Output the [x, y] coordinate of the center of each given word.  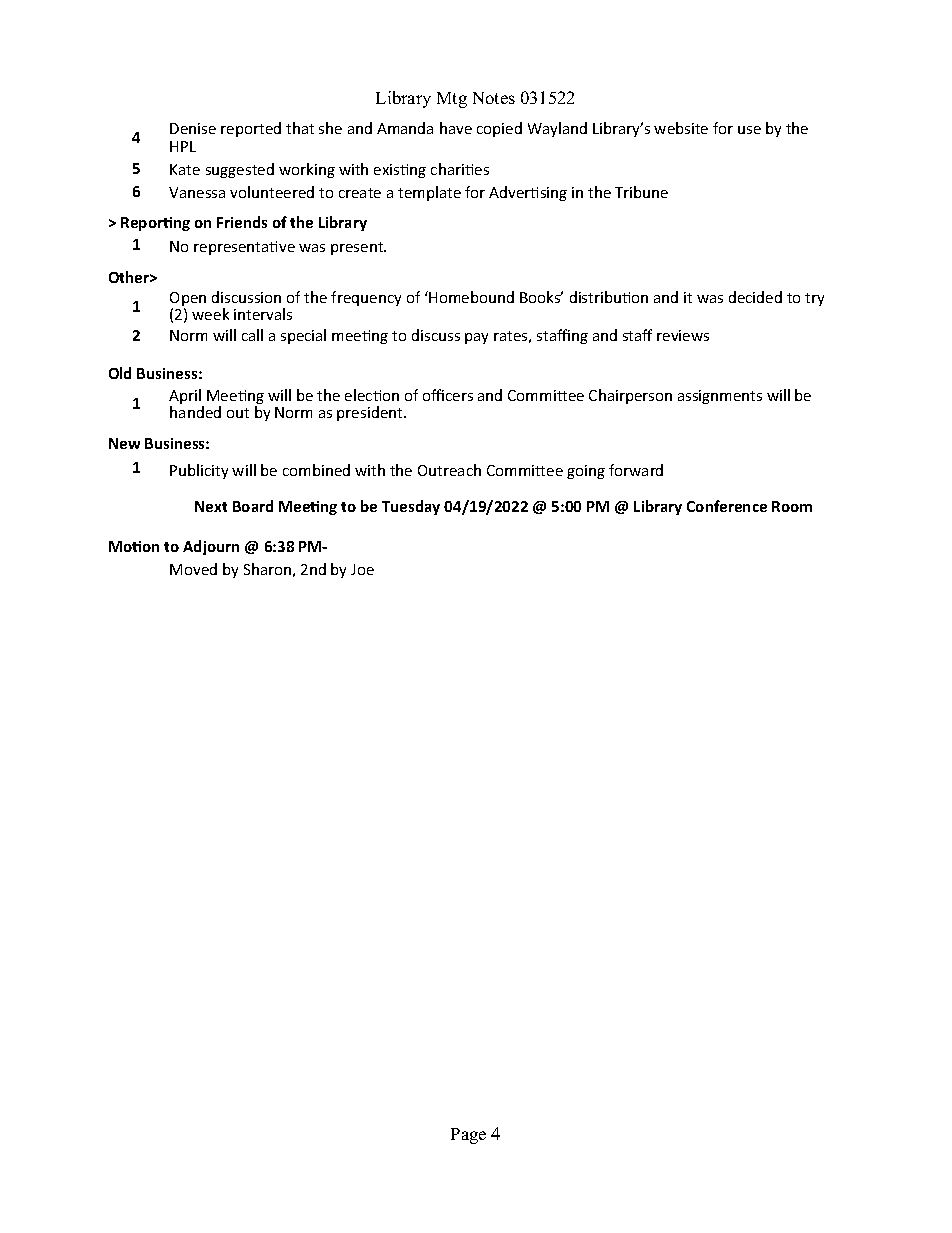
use [749, 130]
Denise [193, 128]
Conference [727, 506]
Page [468, 1136]
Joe [362, 569]
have [456, 128]
